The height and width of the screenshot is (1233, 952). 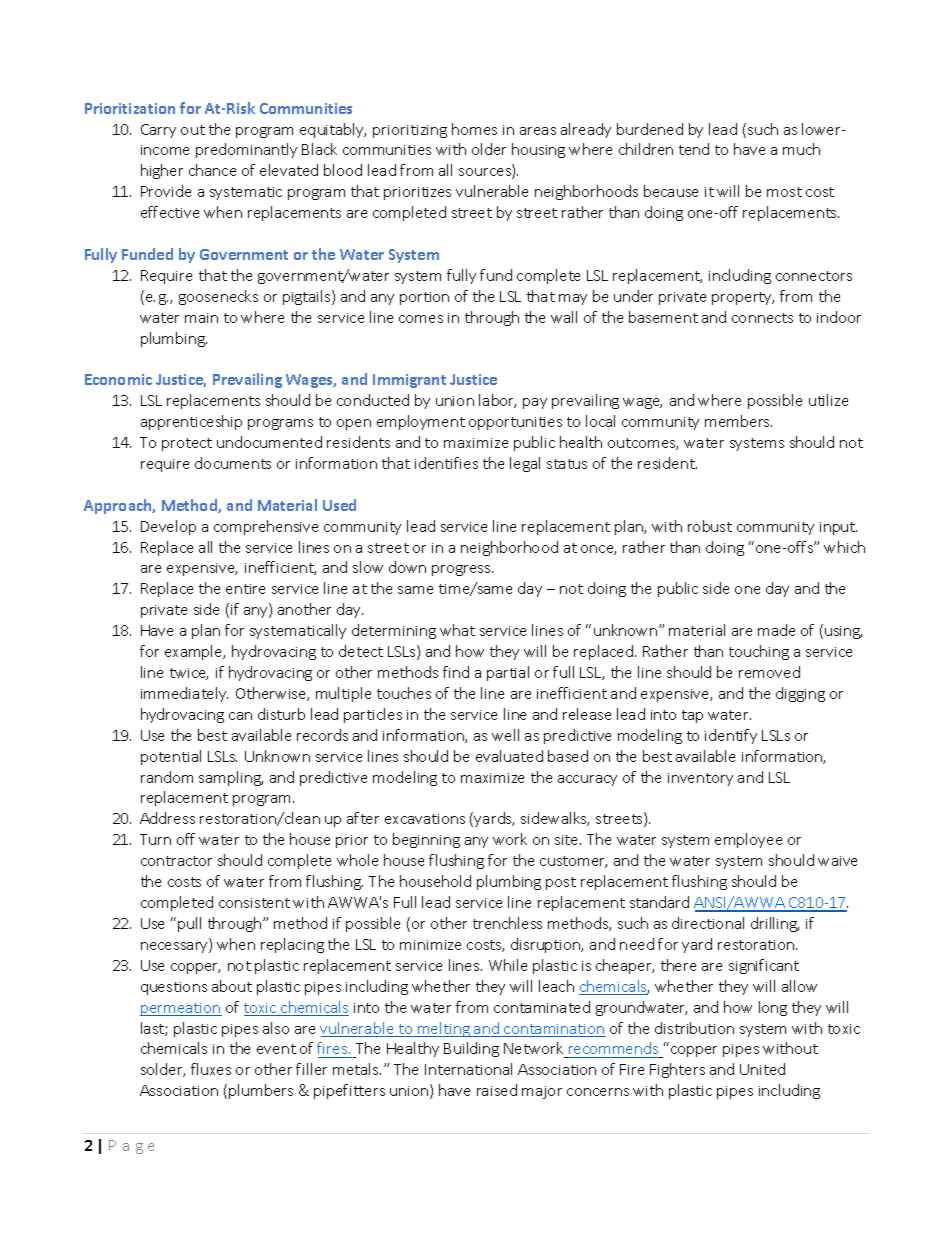 What do you see at coordinates (731, 736) in the screenshot?
I see `identify` at bounding box center [731, 736].
